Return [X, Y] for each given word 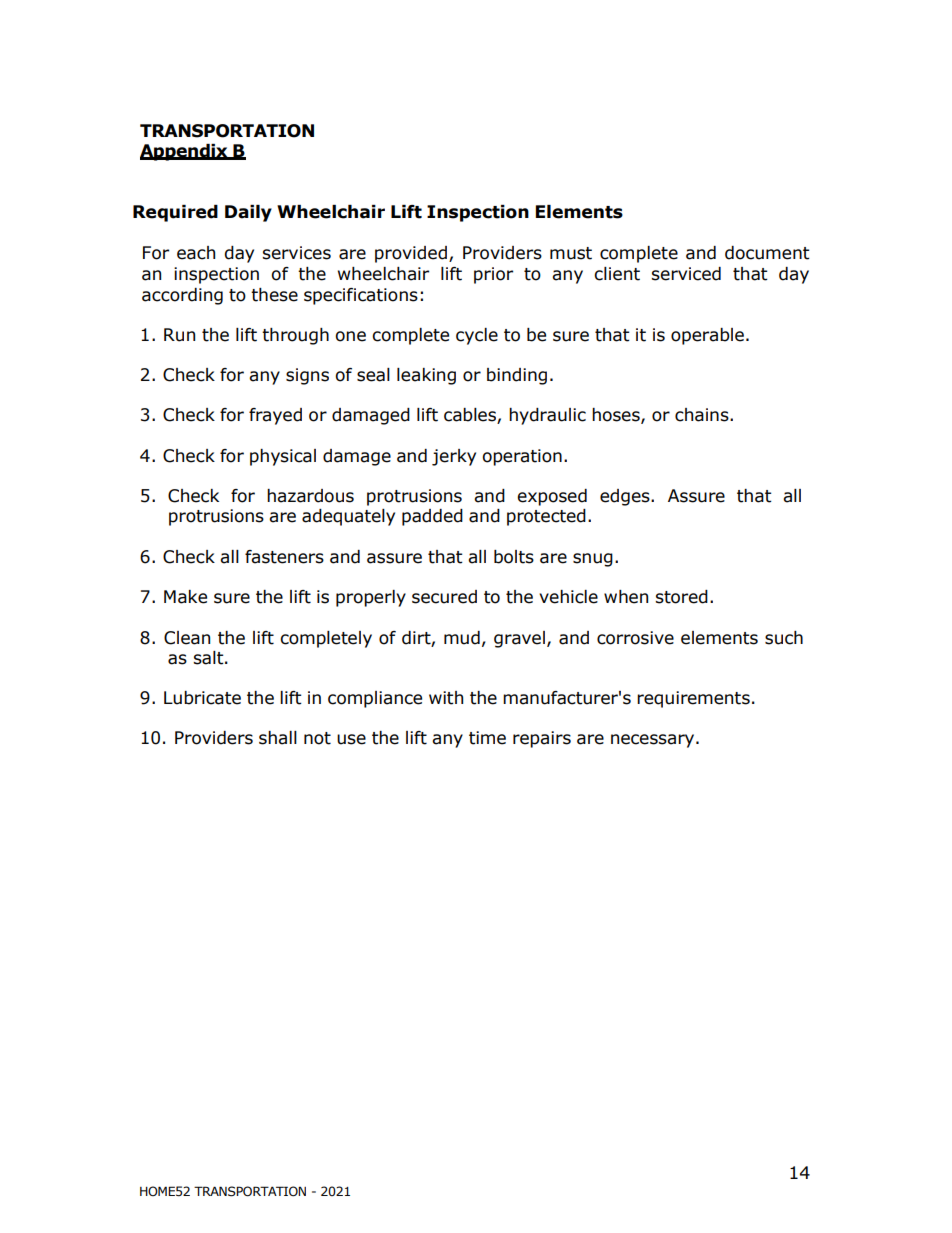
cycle [477, 336]
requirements [693, 699]
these [274, 295]
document [767, 253]
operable [707, 336]
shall [278, 738]
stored [681, 597]
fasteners [284, 557]
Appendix [185, 152]
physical [283, 457]
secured [444, 597]
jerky [454, 457]
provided [411, 254]
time [487, 738]
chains [703, 415]
